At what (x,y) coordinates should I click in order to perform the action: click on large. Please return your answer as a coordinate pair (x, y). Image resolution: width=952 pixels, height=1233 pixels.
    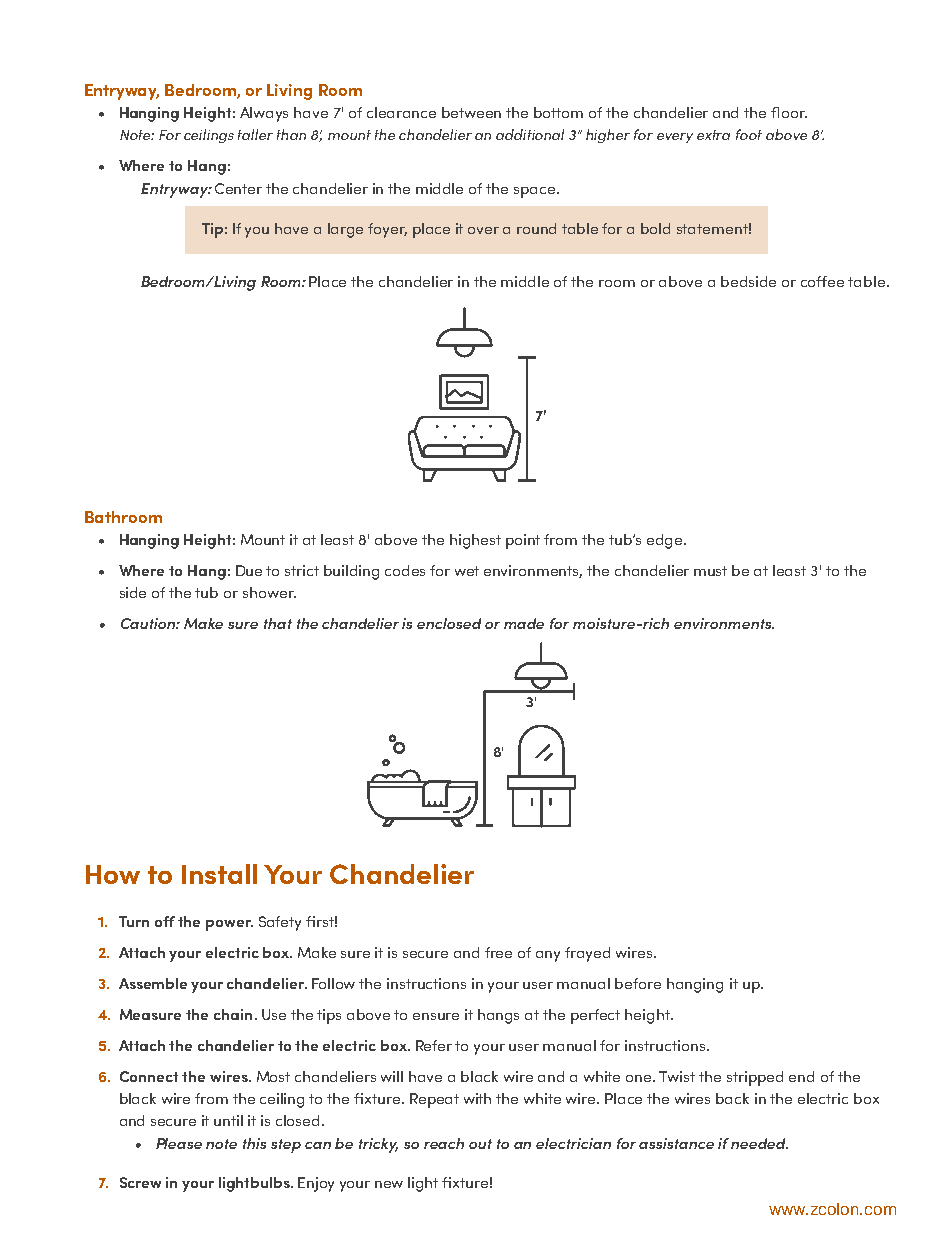
    Looking at the image, I should click on (345, 230).
